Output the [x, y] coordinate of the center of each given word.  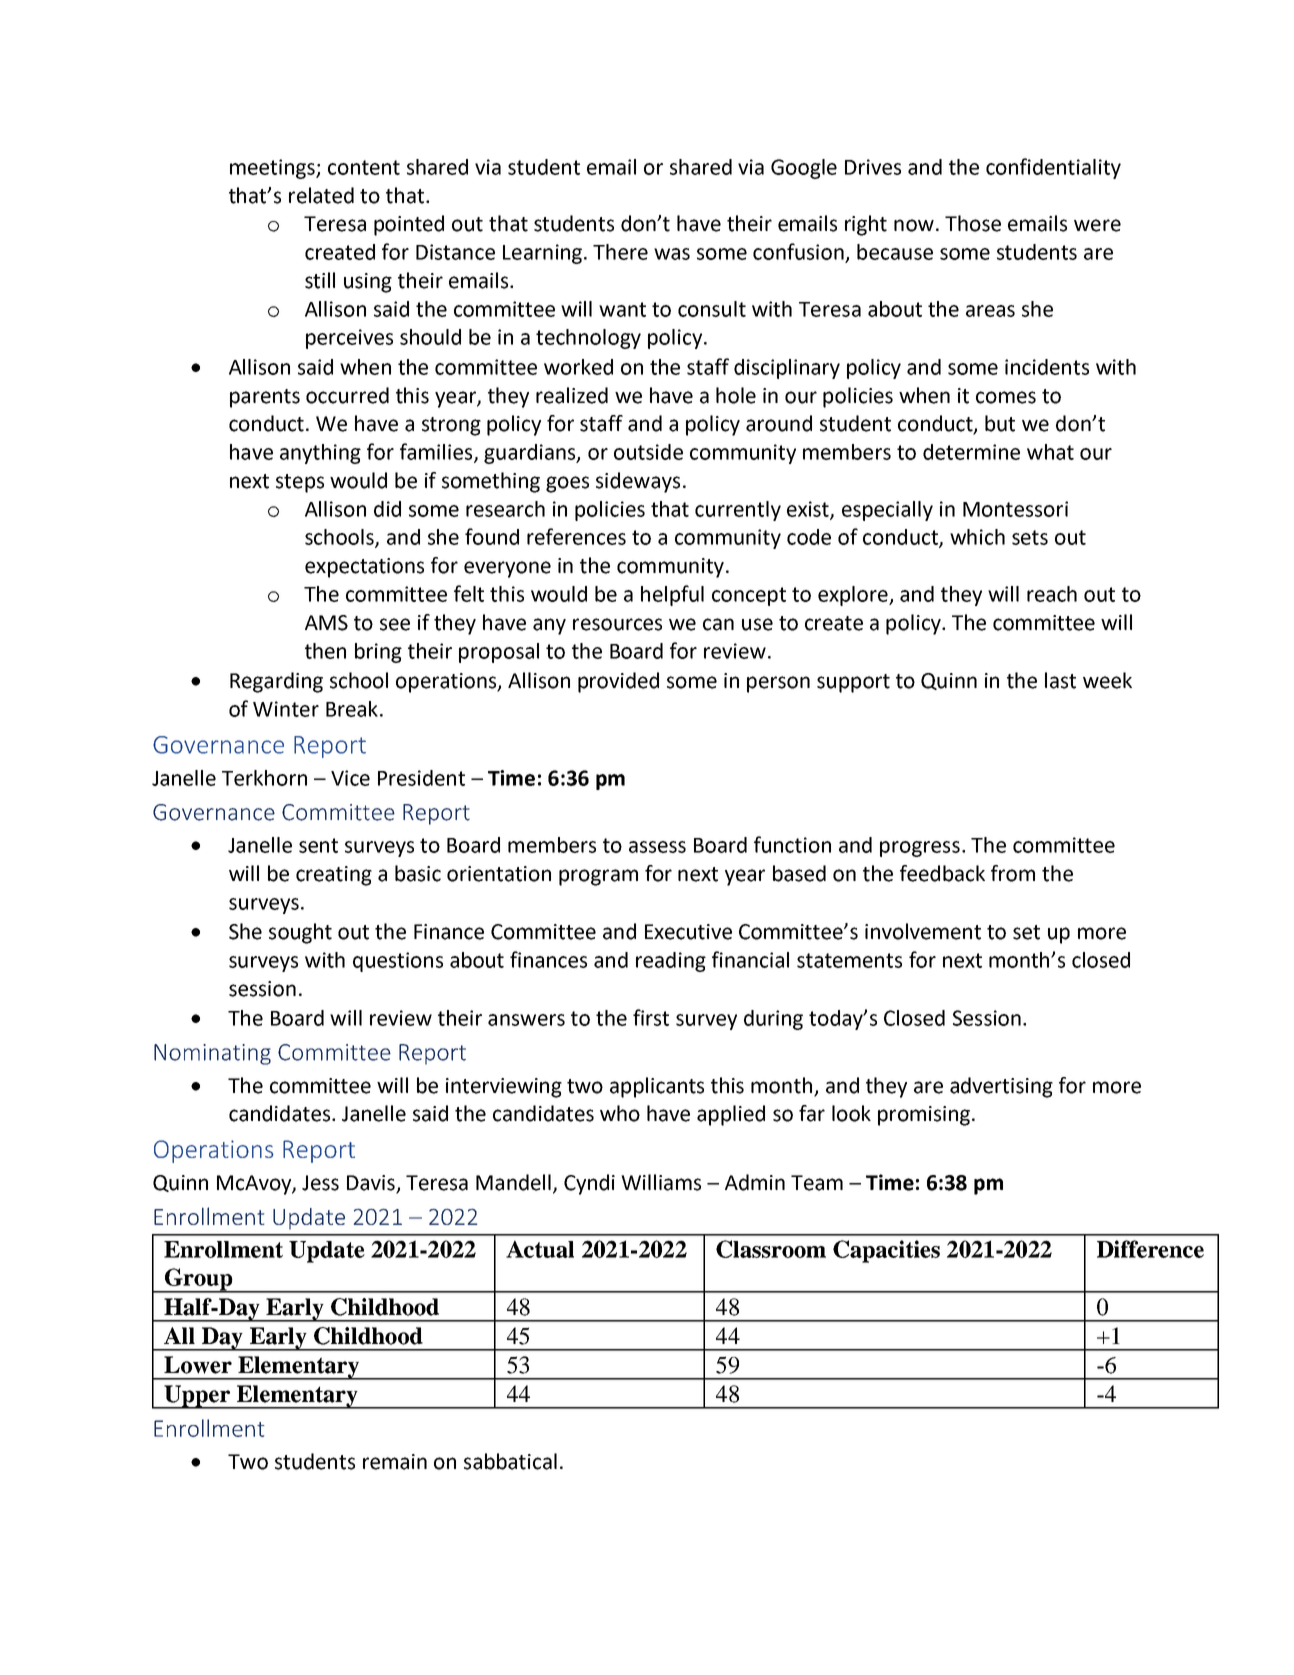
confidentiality [1053, 168]
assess [657, 847]
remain [395, 1462]
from [1013, 873]
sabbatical [510, 1461]
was [672, 254]
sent [318, 845]
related [321, 195]
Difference [1150, 1249]
